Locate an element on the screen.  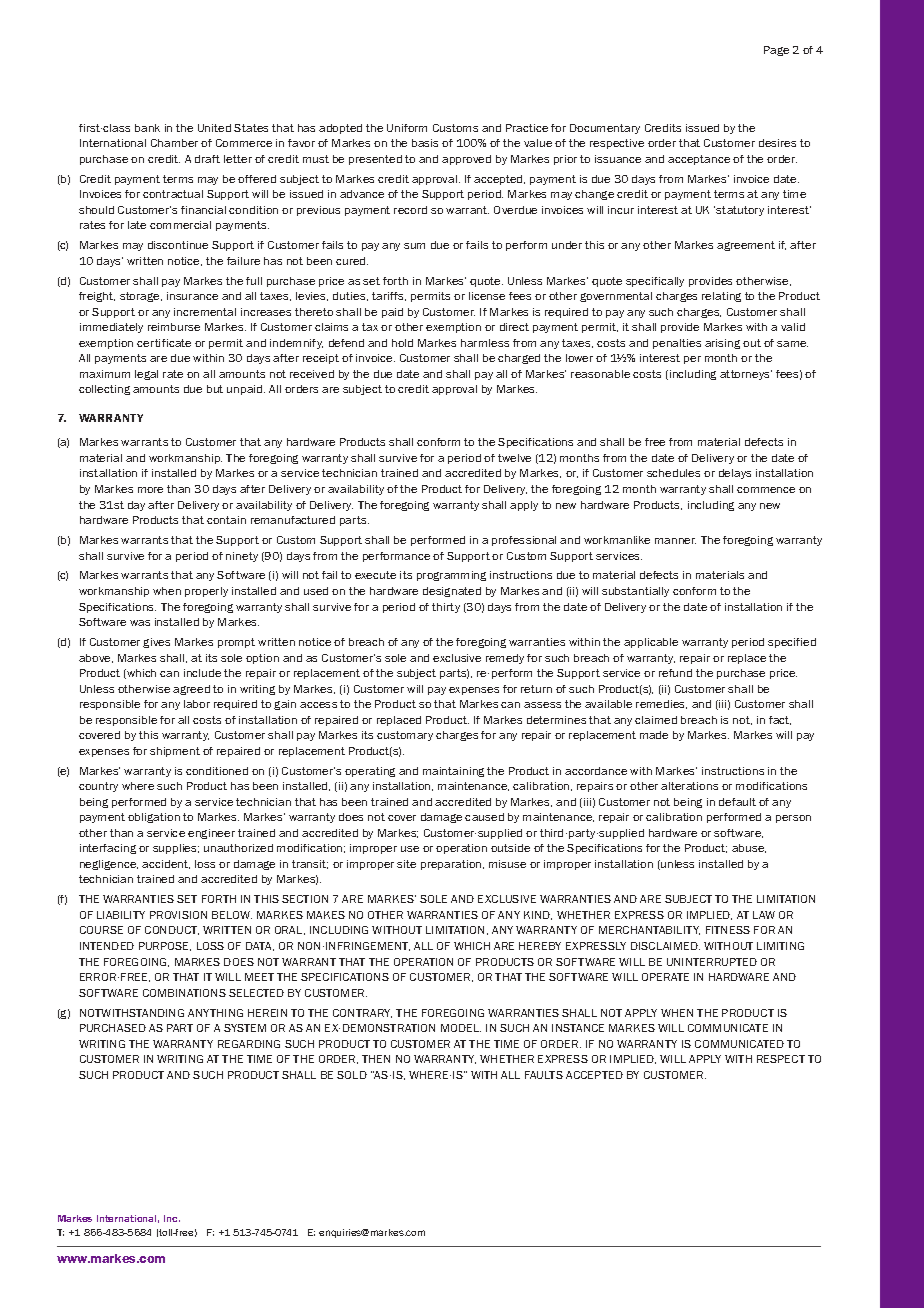
maintaining is located at coordinates (453, 772).
